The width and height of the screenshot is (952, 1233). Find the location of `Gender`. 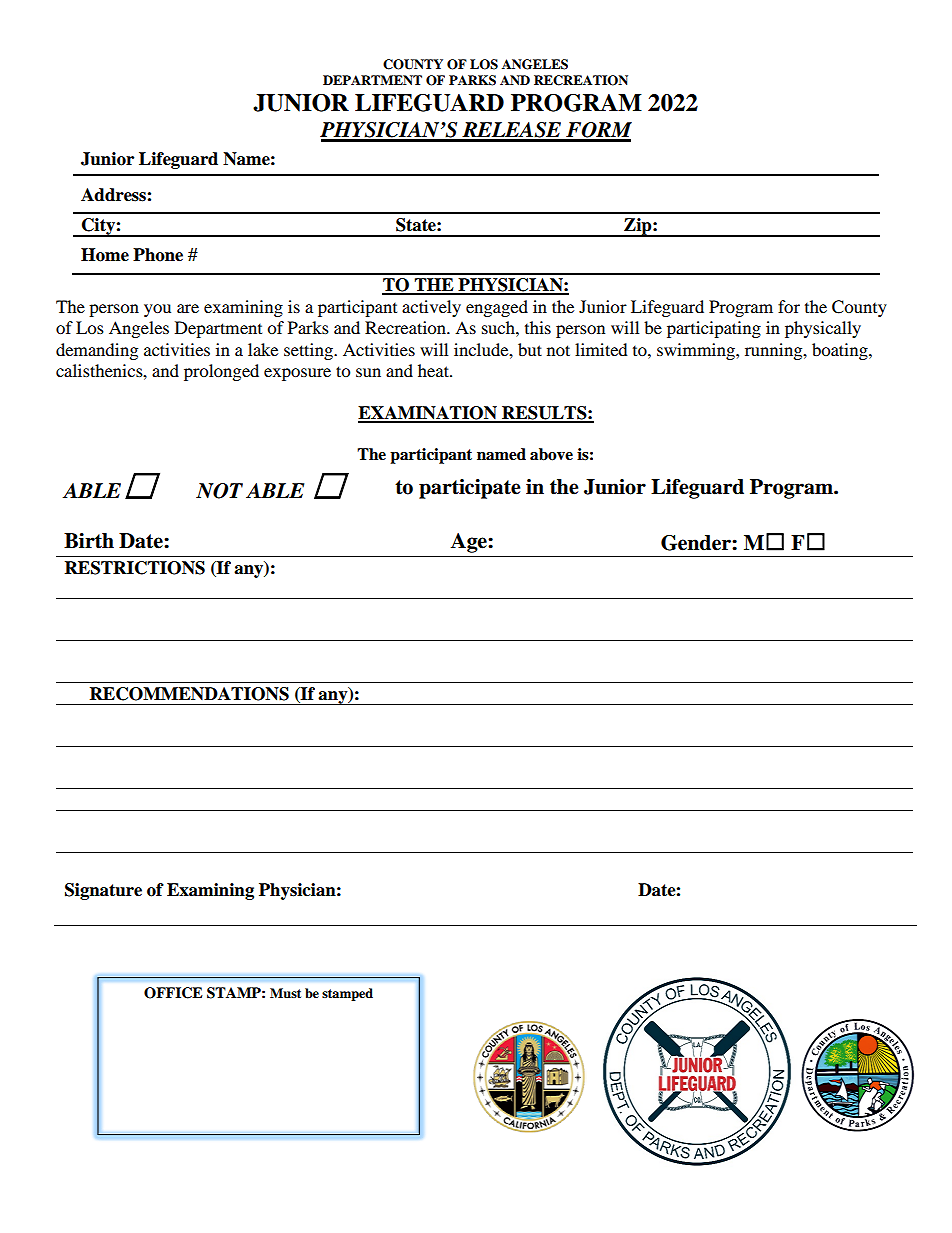

Gender is located at coordinates (697, 543).
